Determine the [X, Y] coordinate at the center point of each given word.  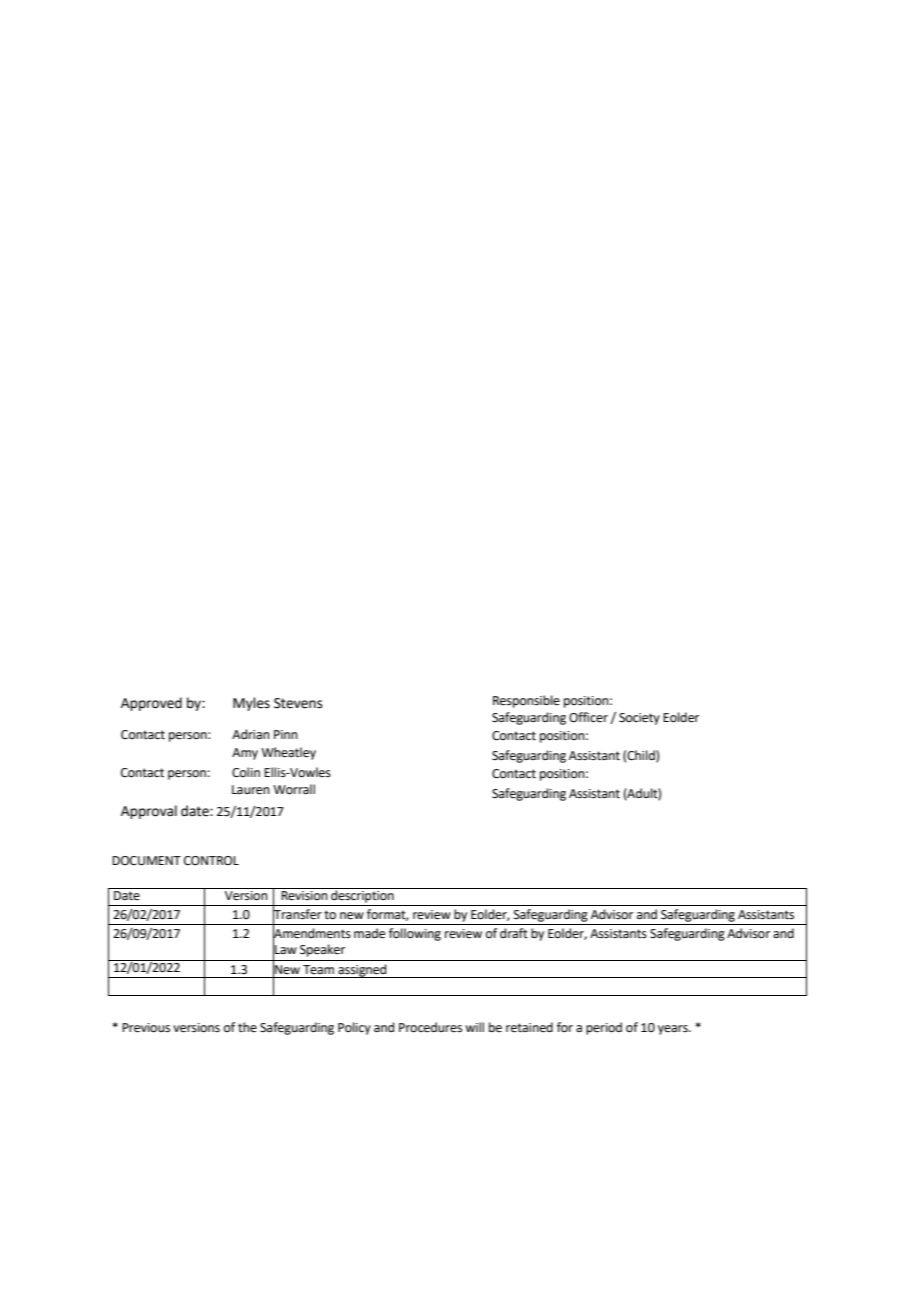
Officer [588, 717]
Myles [251, 704]
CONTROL [211, 861]
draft [514, 933]
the [247, 1027]
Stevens [298, 703]
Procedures [430, 1027]
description [362, 895]
